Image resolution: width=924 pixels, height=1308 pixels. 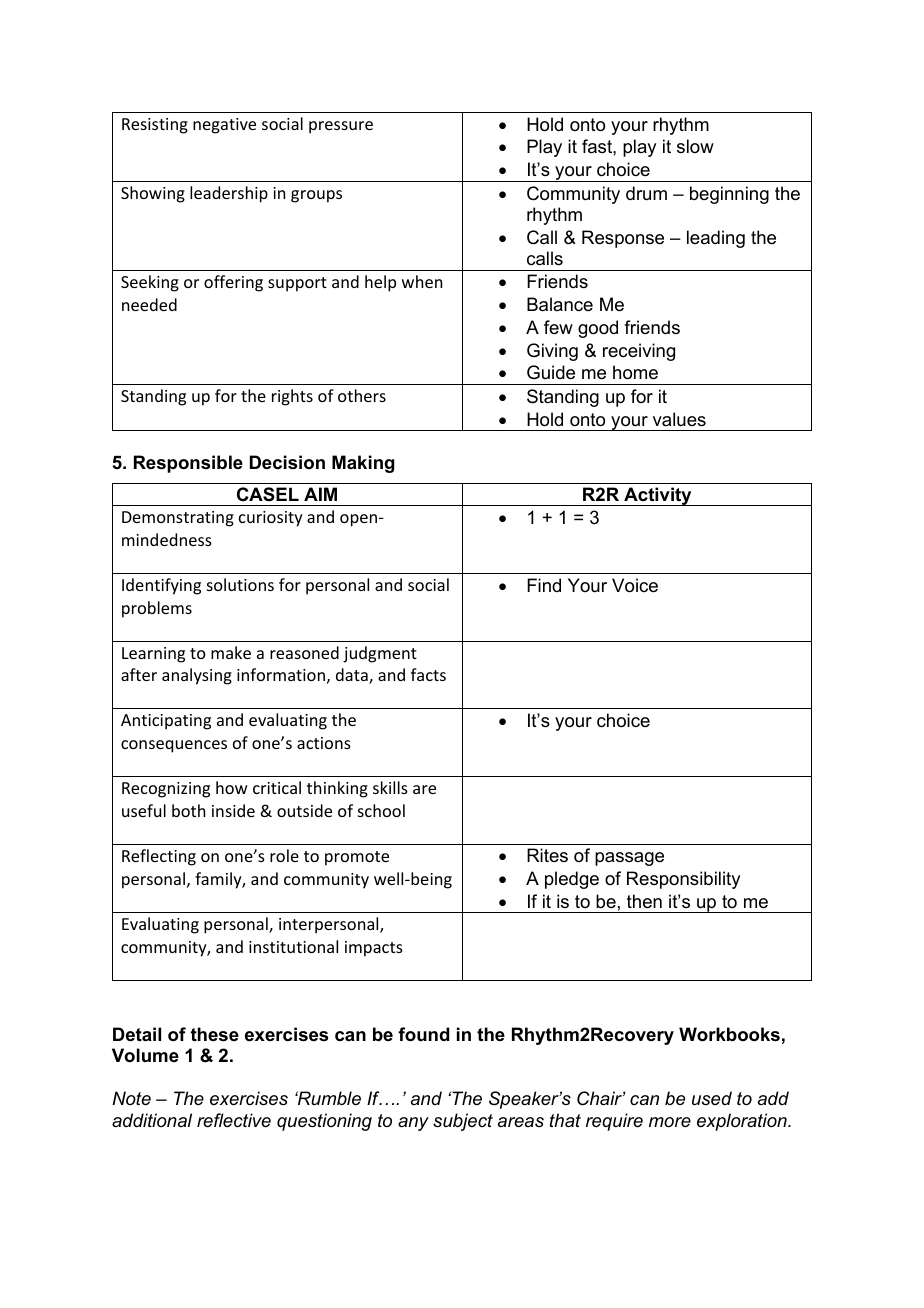 I want to click on reflective, so click(x=234, y=1120).
